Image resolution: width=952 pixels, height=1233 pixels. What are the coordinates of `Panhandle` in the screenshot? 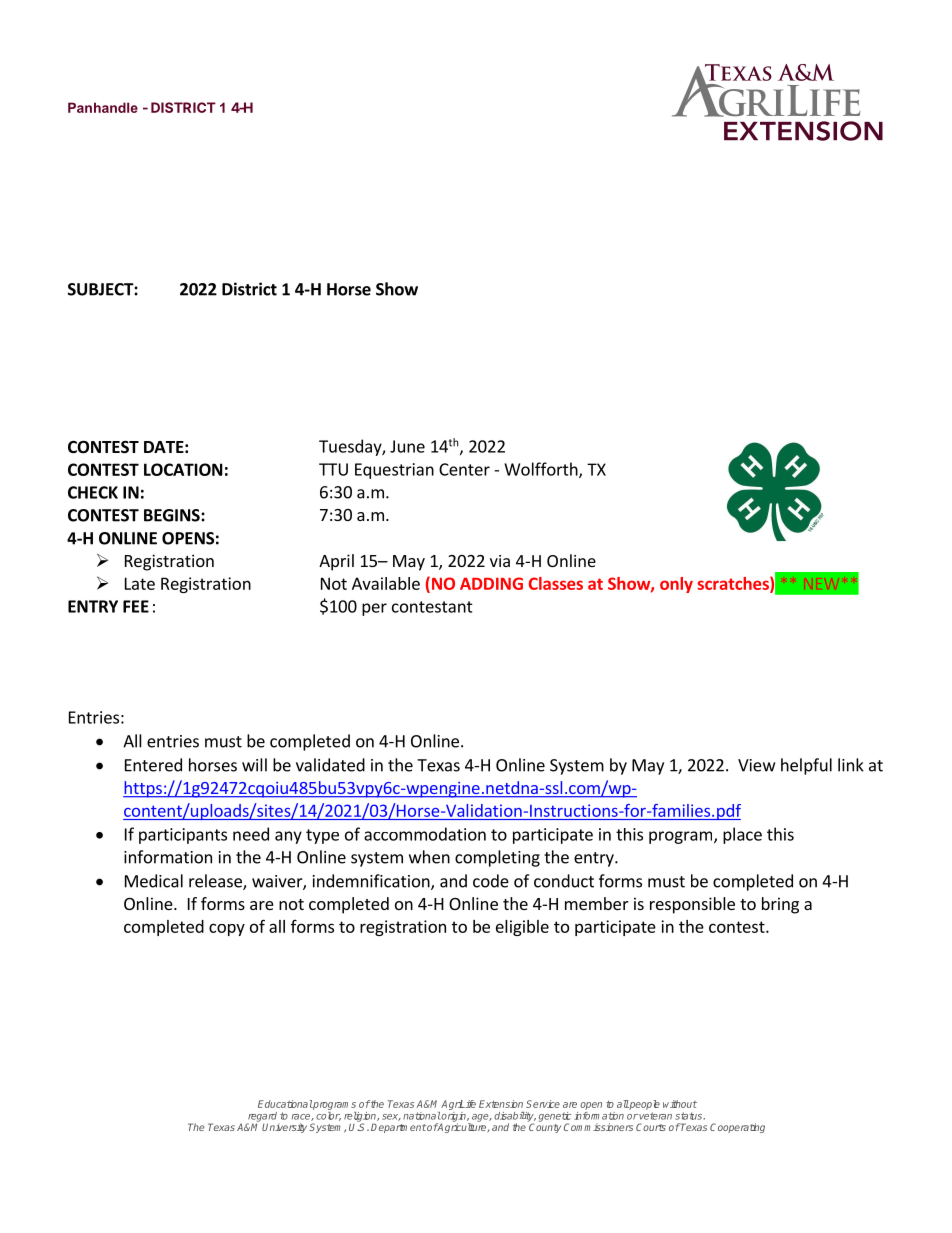 It's located at (103, 107).
